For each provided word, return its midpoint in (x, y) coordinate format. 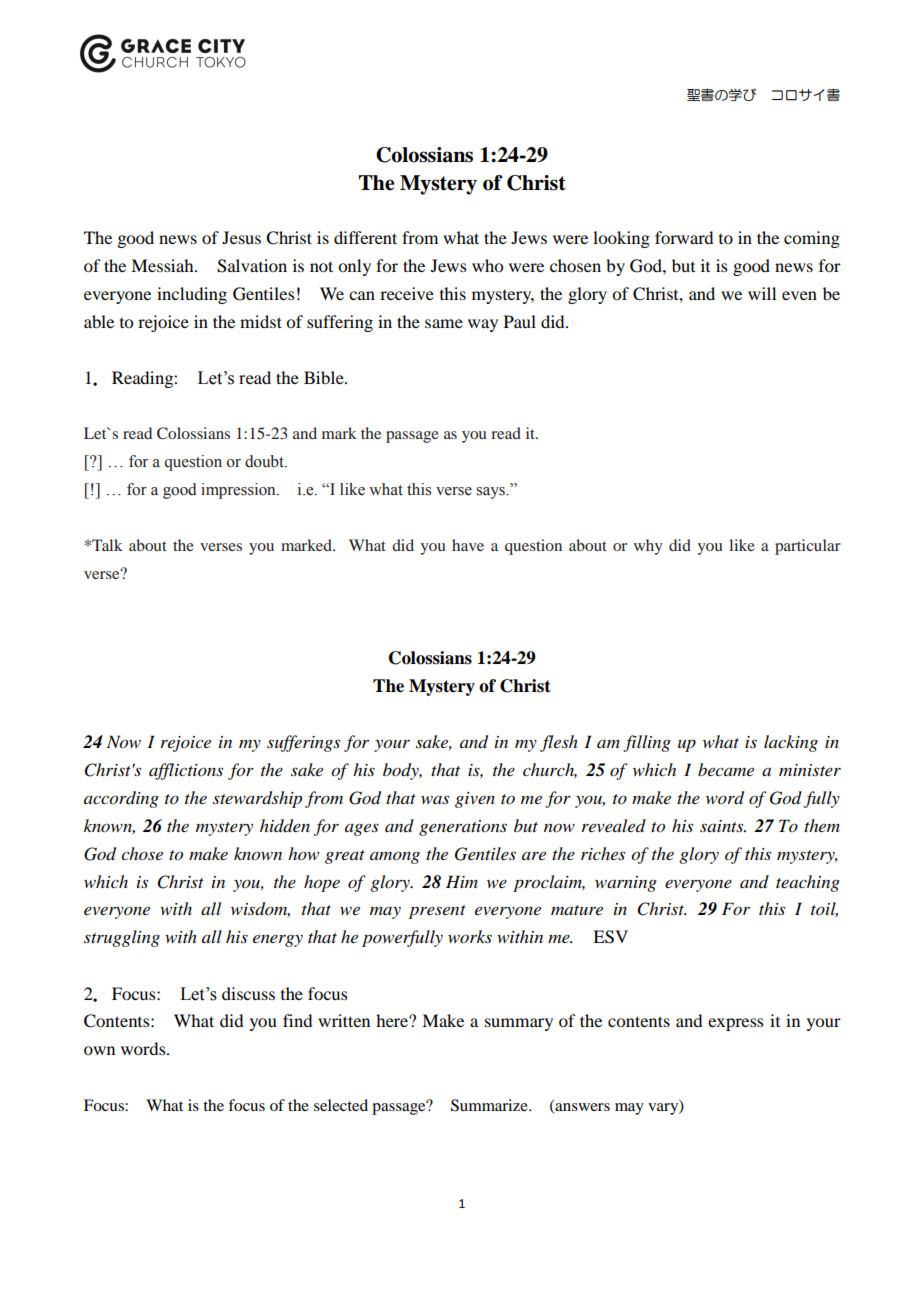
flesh (559, 743)
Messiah (163, 265)
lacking (791, 743)
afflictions (186, 771)
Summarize (490, 1105)
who (487, 265)
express (736, 1024)
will (762, 293)
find (297, 1020)
